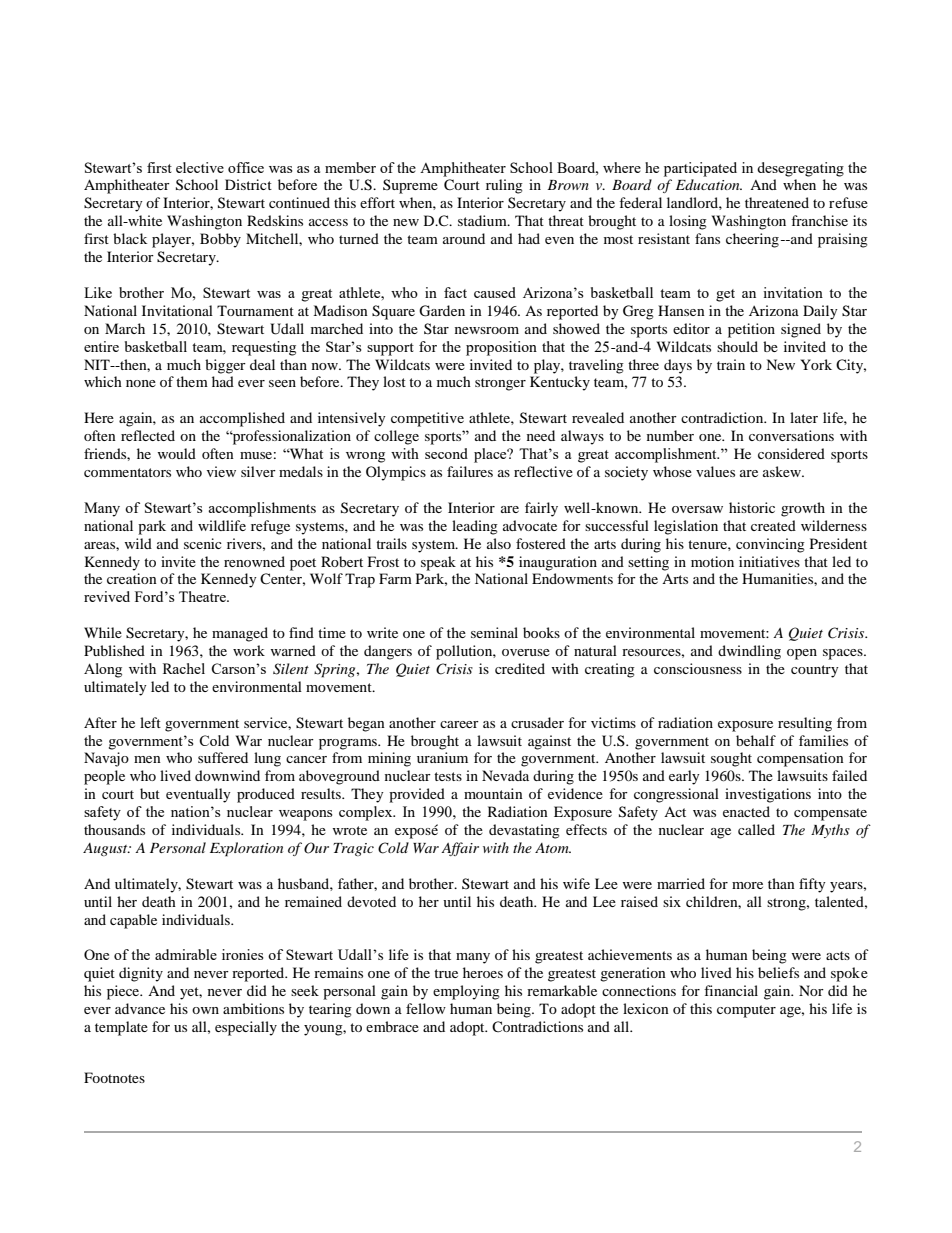 This page has width=952, height=1233. Describe the element at coordinates (804, 417) in the page. I see `later` at that location.
